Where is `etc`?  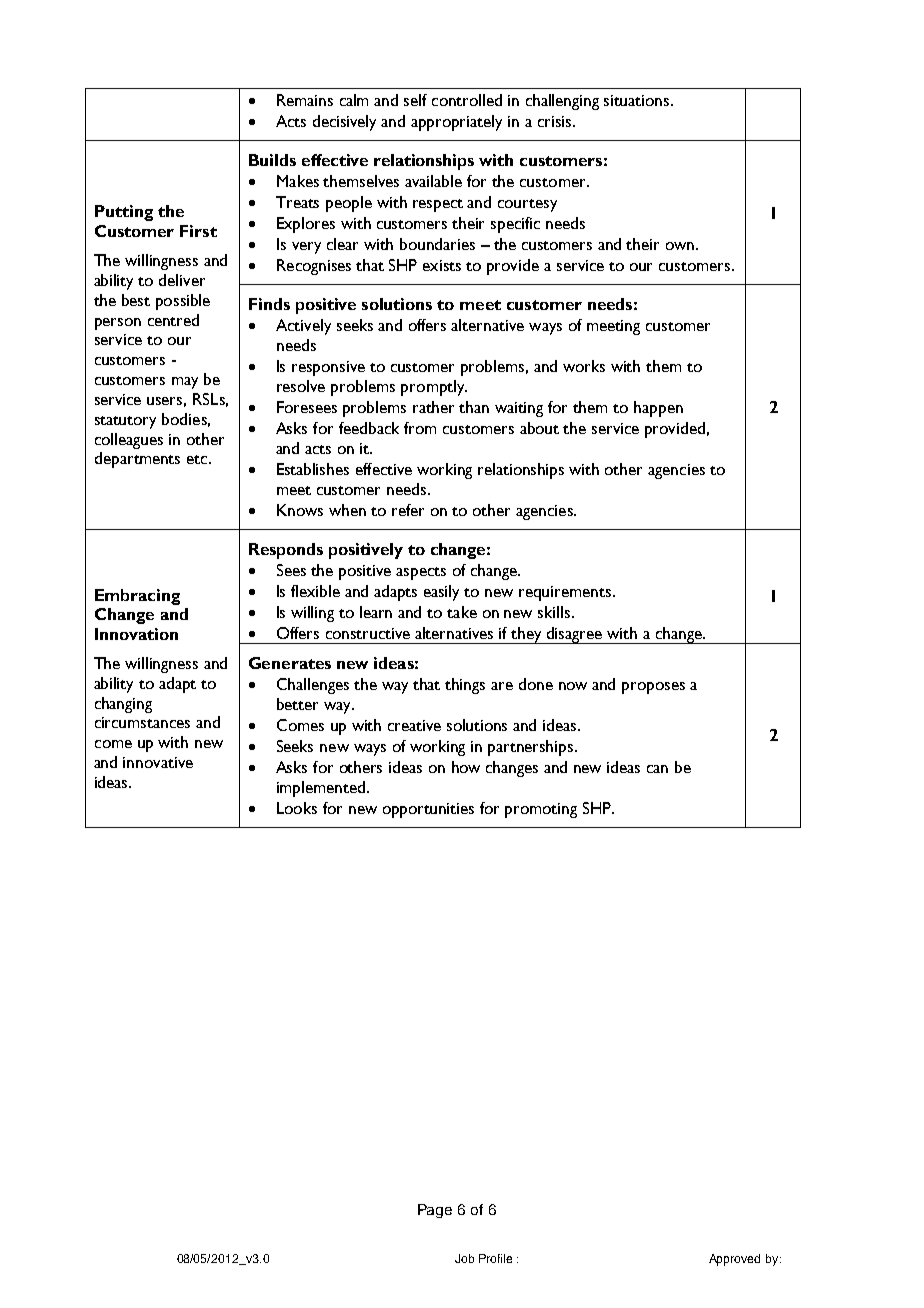 etc is located at coordinates (198, 459).
